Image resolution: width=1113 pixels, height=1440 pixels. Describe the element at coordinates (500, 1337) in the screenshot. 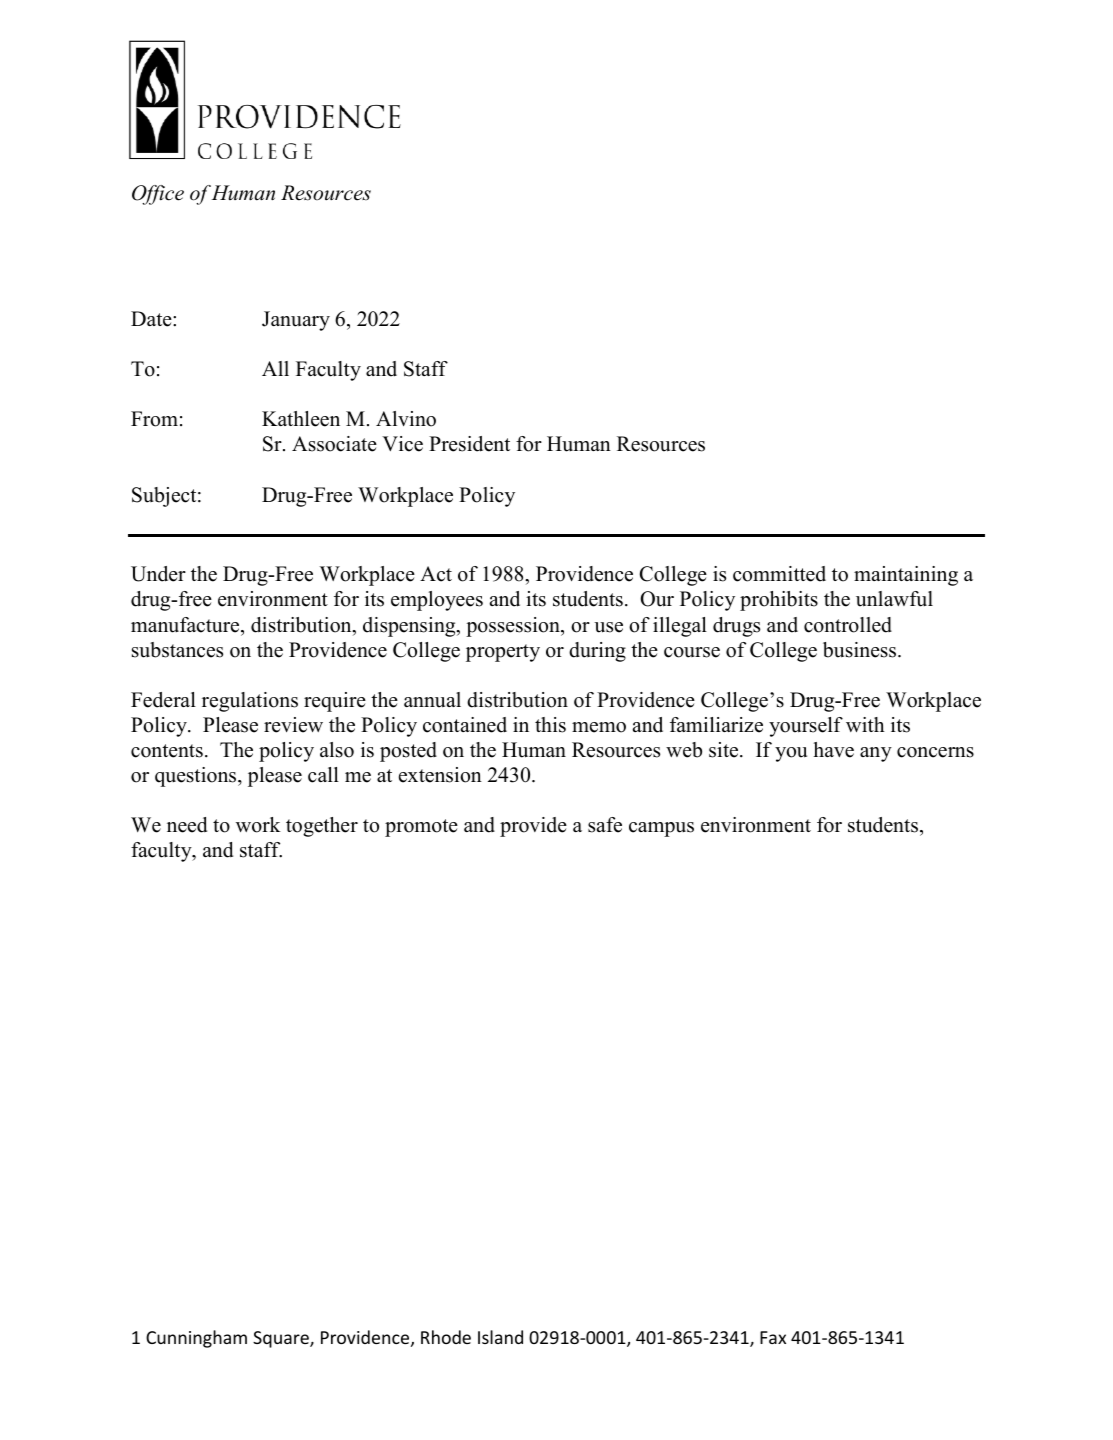

I see `Island` at that location.
